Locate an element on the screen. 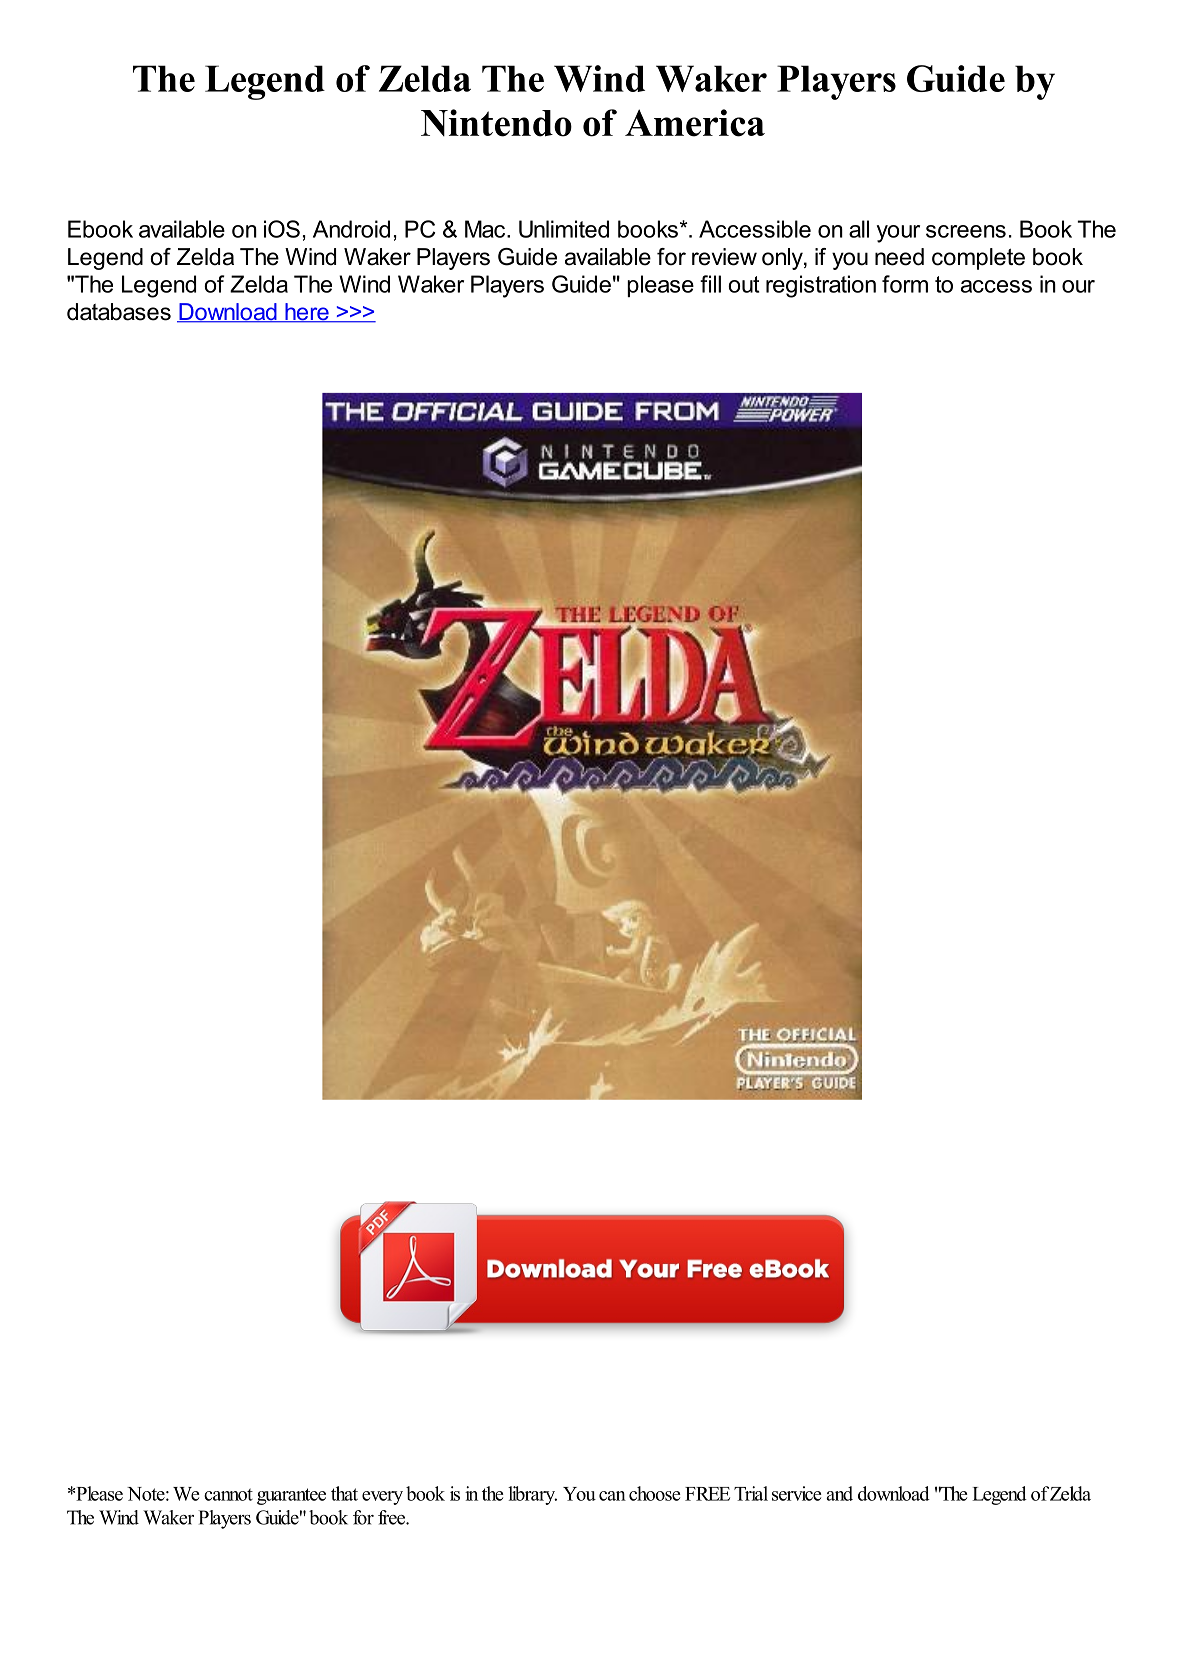 The image size is (1186, 1678). registration is located at coordinates (821, 286).
